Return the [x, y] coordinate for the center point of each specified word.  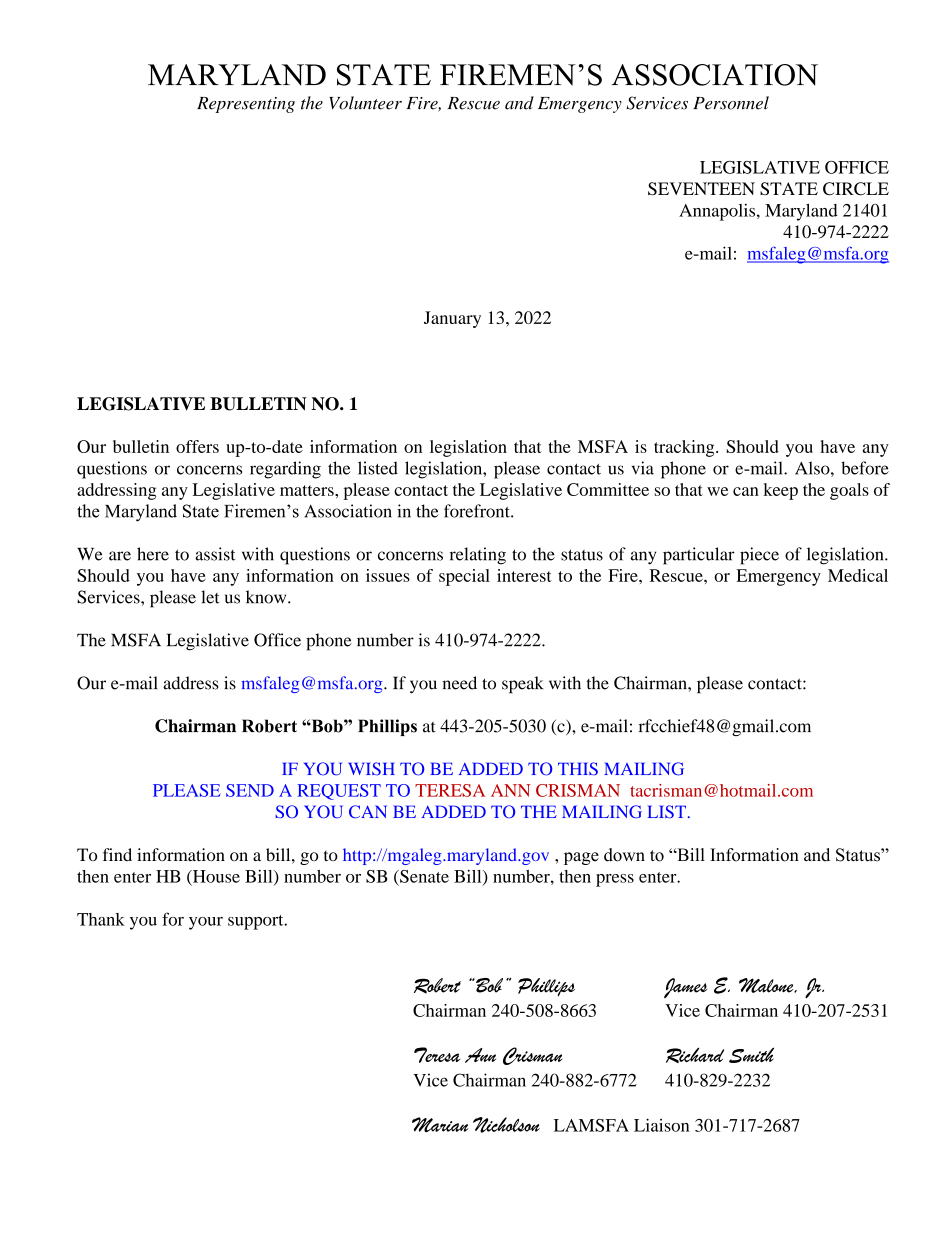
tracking [685, 448]
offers [197, 446]
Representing [246, 105]
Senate [423, 876]
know [267, 597]
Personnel [731, 103]
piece [759, 556]
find [117, 854]
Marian [440, 1124]
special [464, 577]
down [624, 855]
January [452, 319]
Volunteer [365, 103]
